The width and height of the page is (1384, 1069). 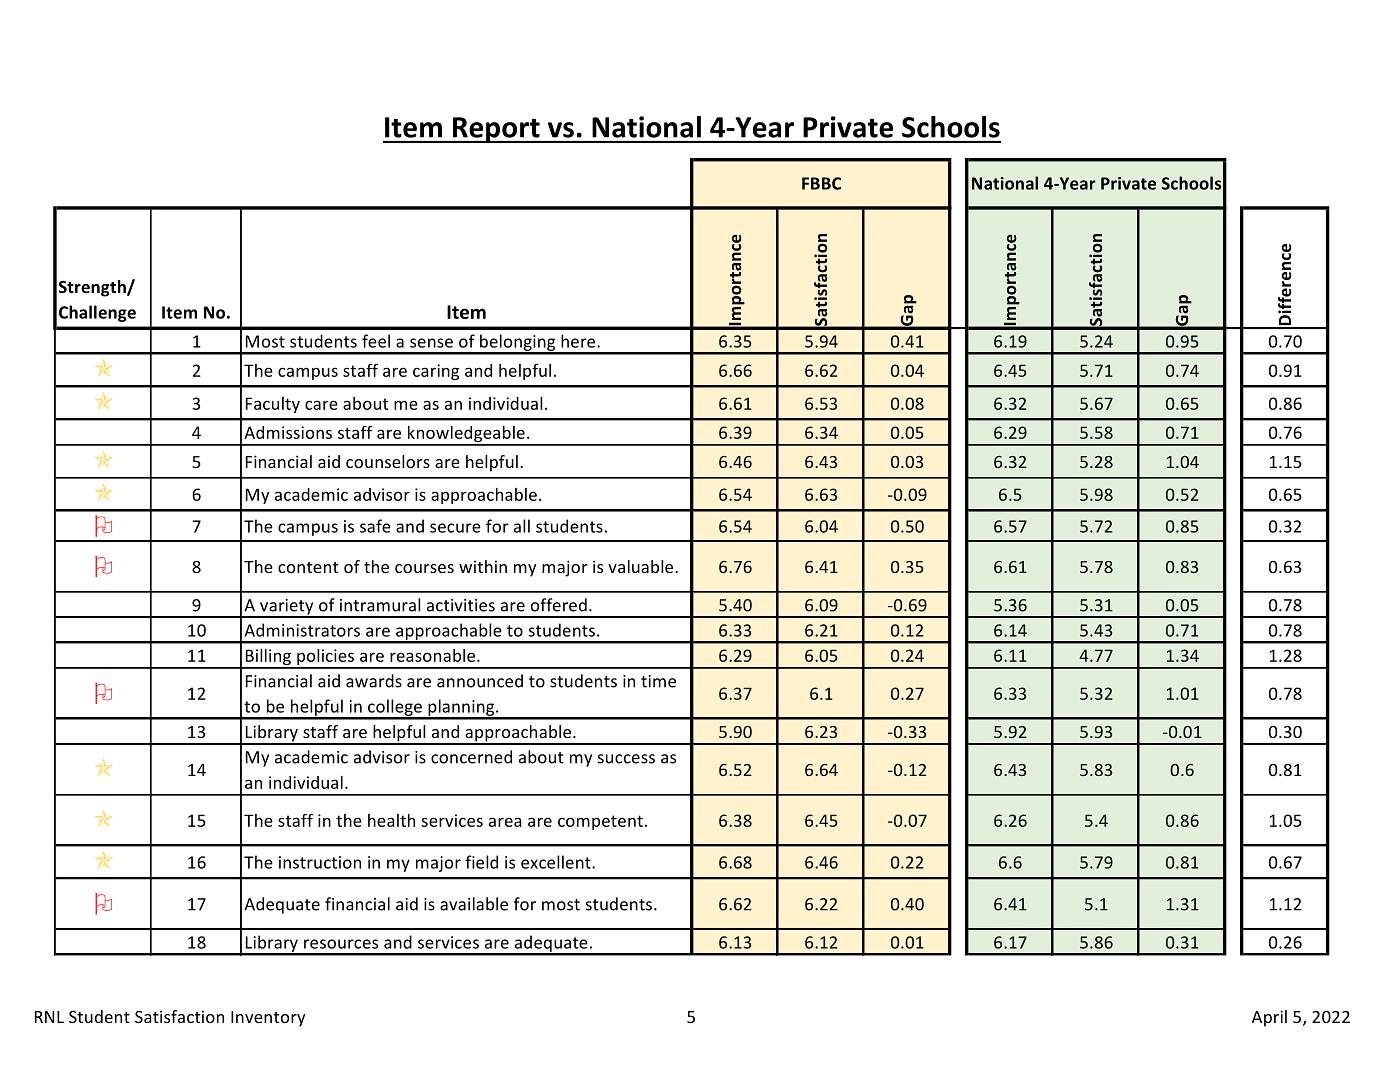 I want to click on content, so click(x=308, y=567).
